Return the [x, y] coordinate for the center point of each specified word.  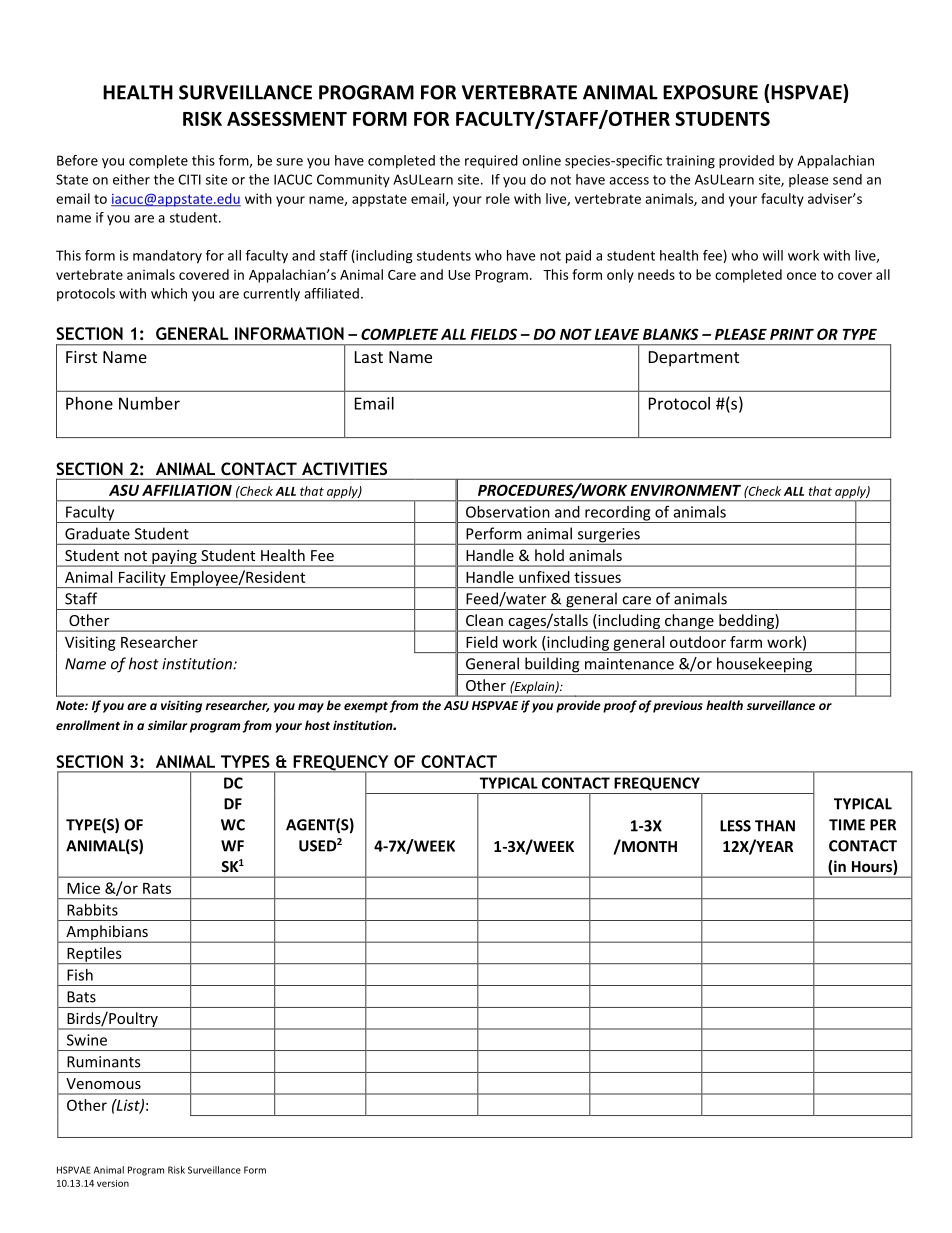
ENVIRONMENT [686, 490]
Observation [508, 512]
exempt [366, 707]
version [113, 1183]
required [491, 162]
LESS [735, 826]
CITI [189, 179]
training [690, 162]
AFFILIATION [187, 490]
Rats [157, 888]
